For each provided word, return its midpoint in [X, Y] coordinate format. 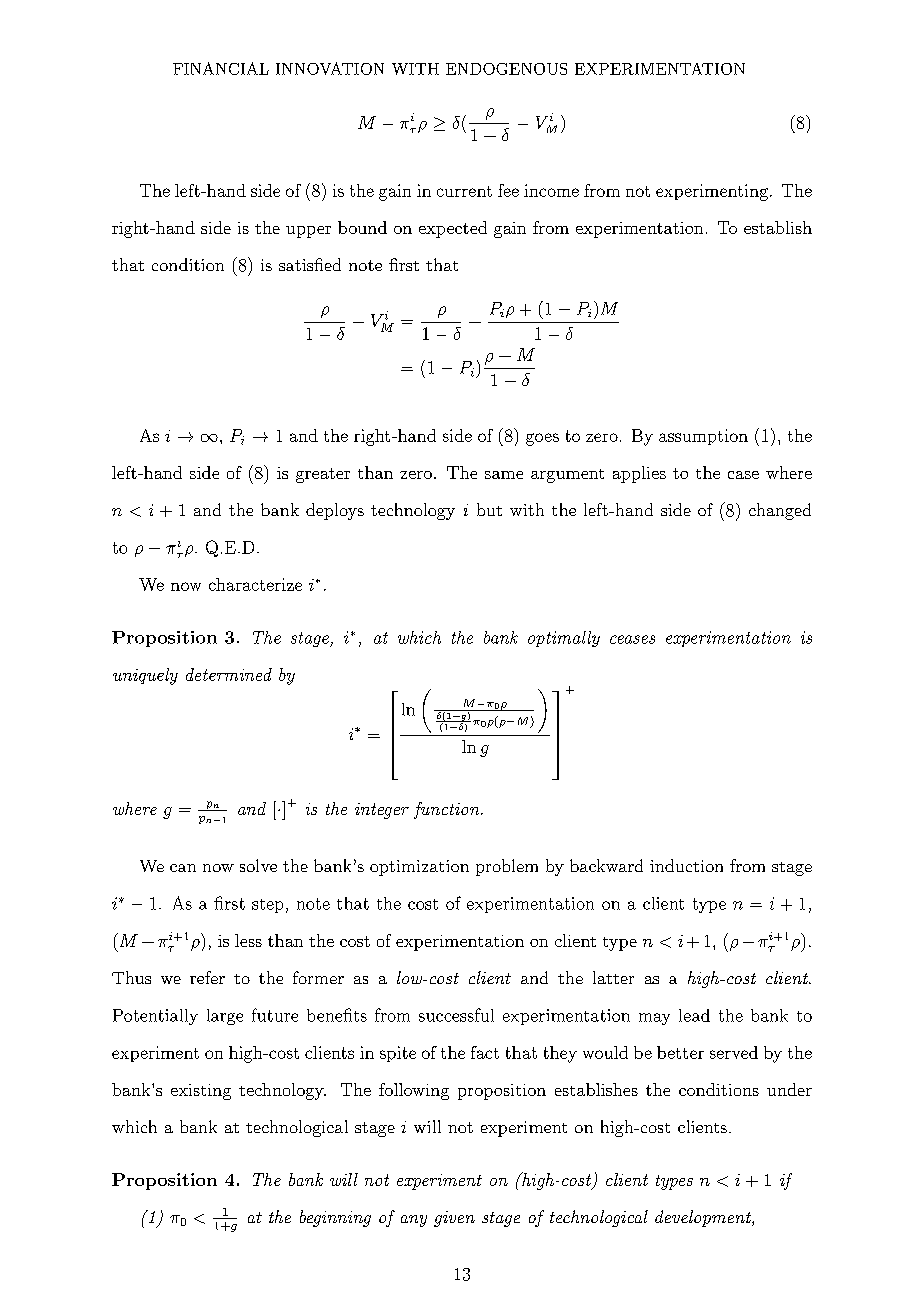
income [551, 190]
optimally [564, 639]
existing [201, 1092]
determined [229, 674]
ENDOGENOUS [506, 69]
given [454, 1219]
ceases [632, 639]
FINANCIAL [221, 68]
